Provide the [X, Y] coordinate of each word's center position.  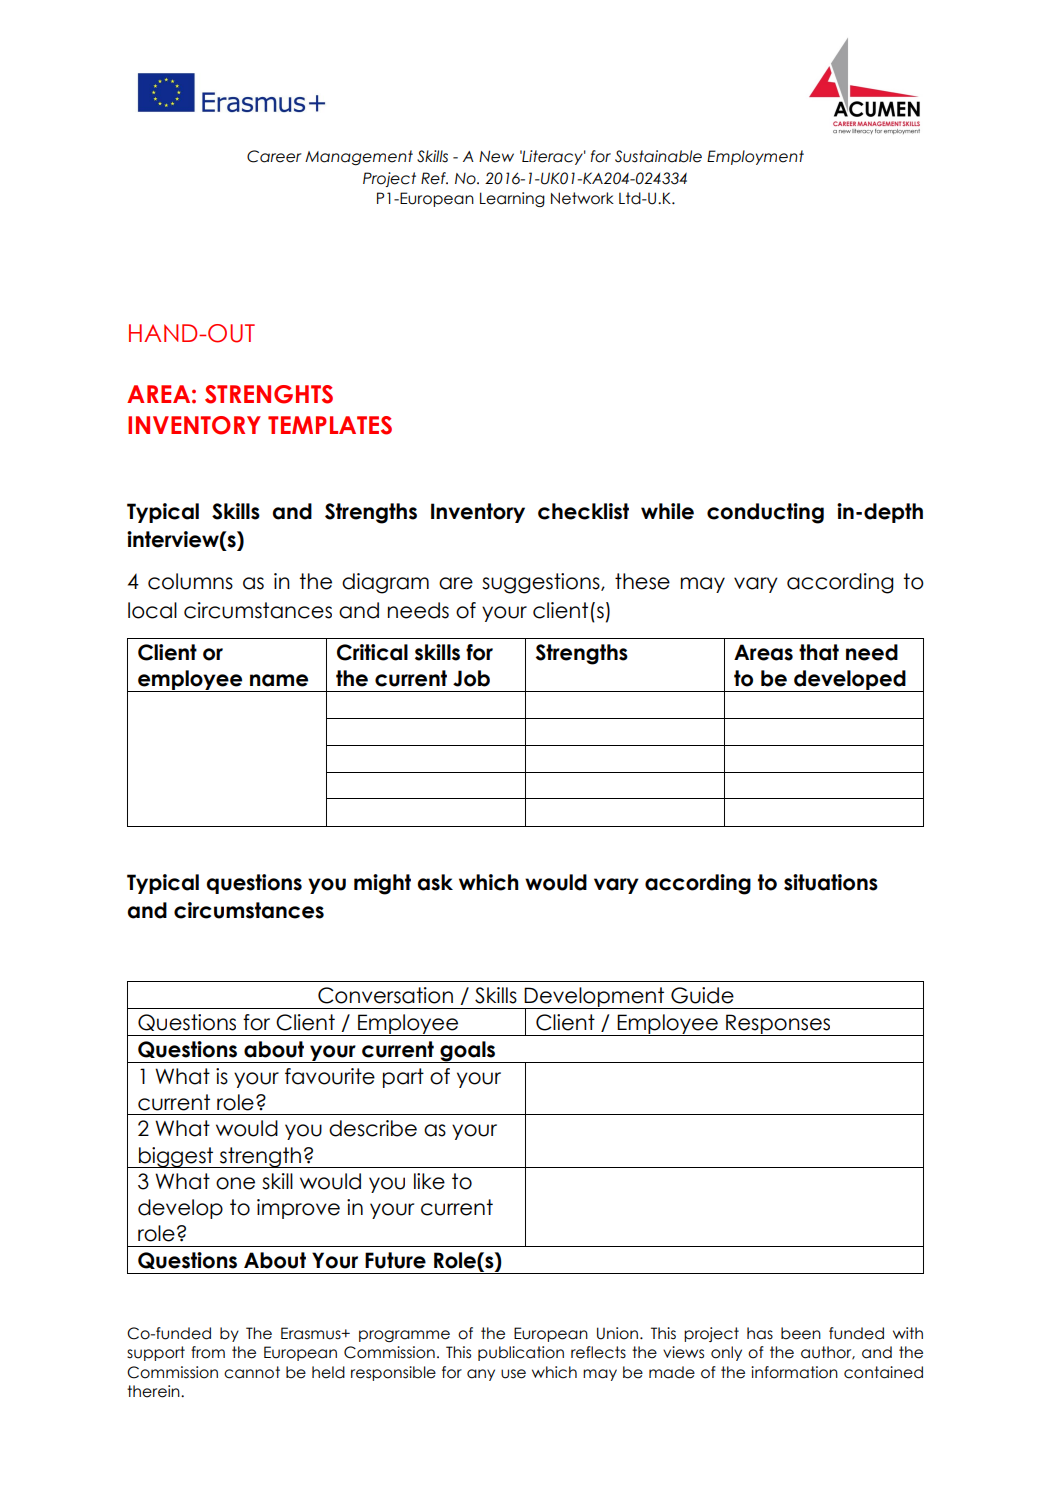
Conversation [385, 995]
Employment [755, 157]
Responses [778, 1025]
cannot [252, 1372]
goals [468, 1052]
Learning [512, 199]
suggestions [542, 583]
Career [274, 156]
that [819, 652]
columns [190, 581]
